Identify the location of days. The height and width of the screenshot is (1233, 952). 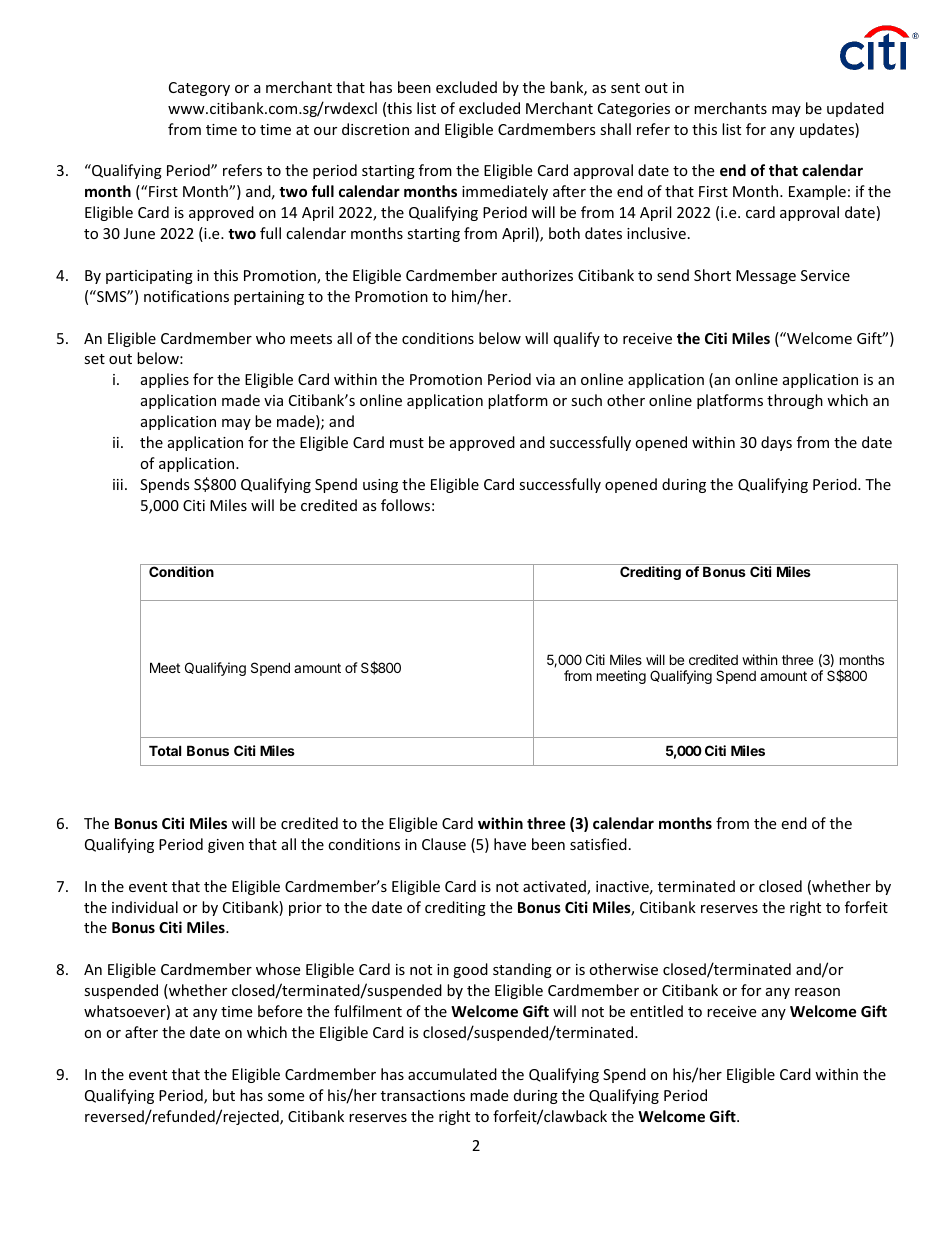
(776, 443).
